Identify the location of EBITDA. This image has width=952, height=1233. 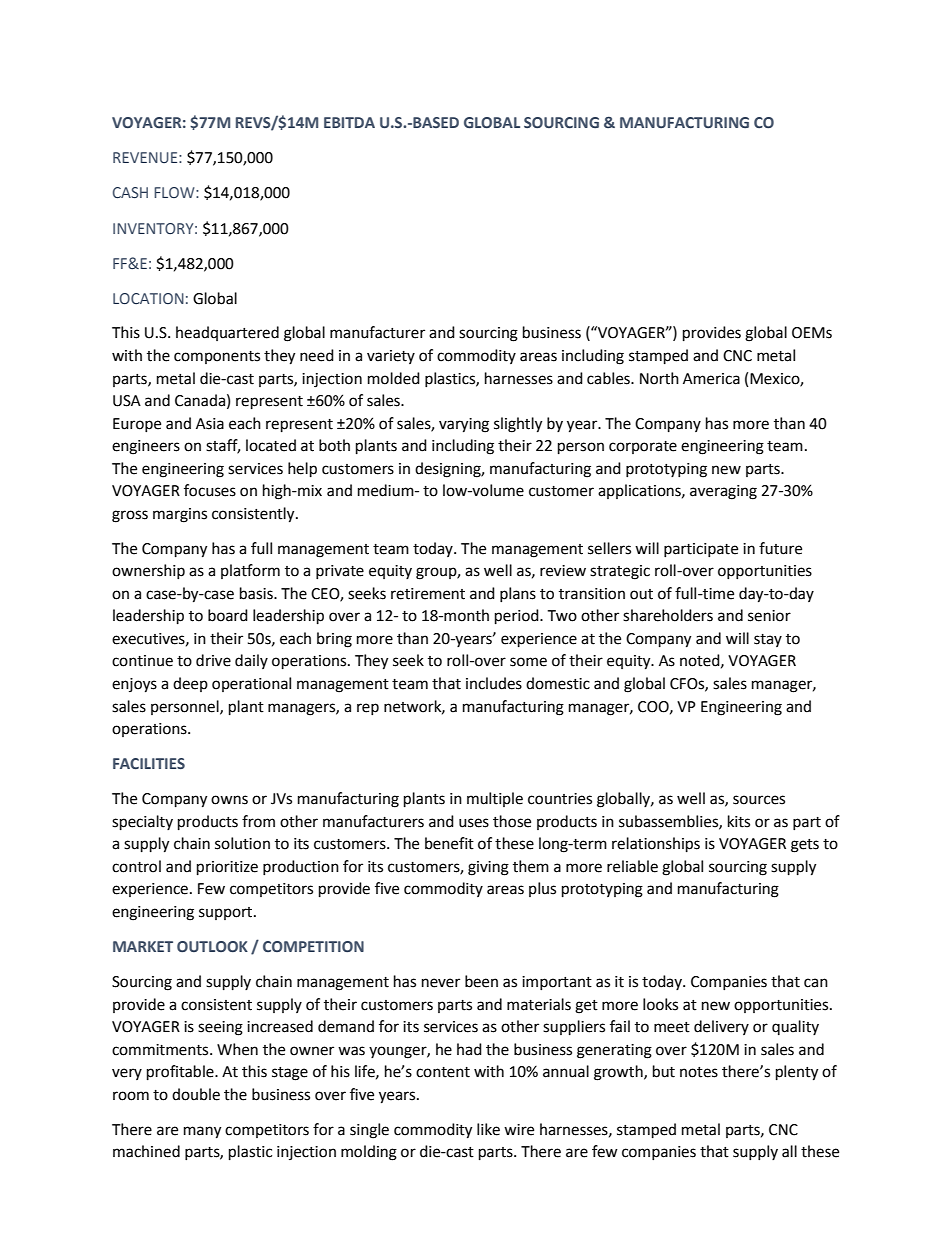
(349, 122).
